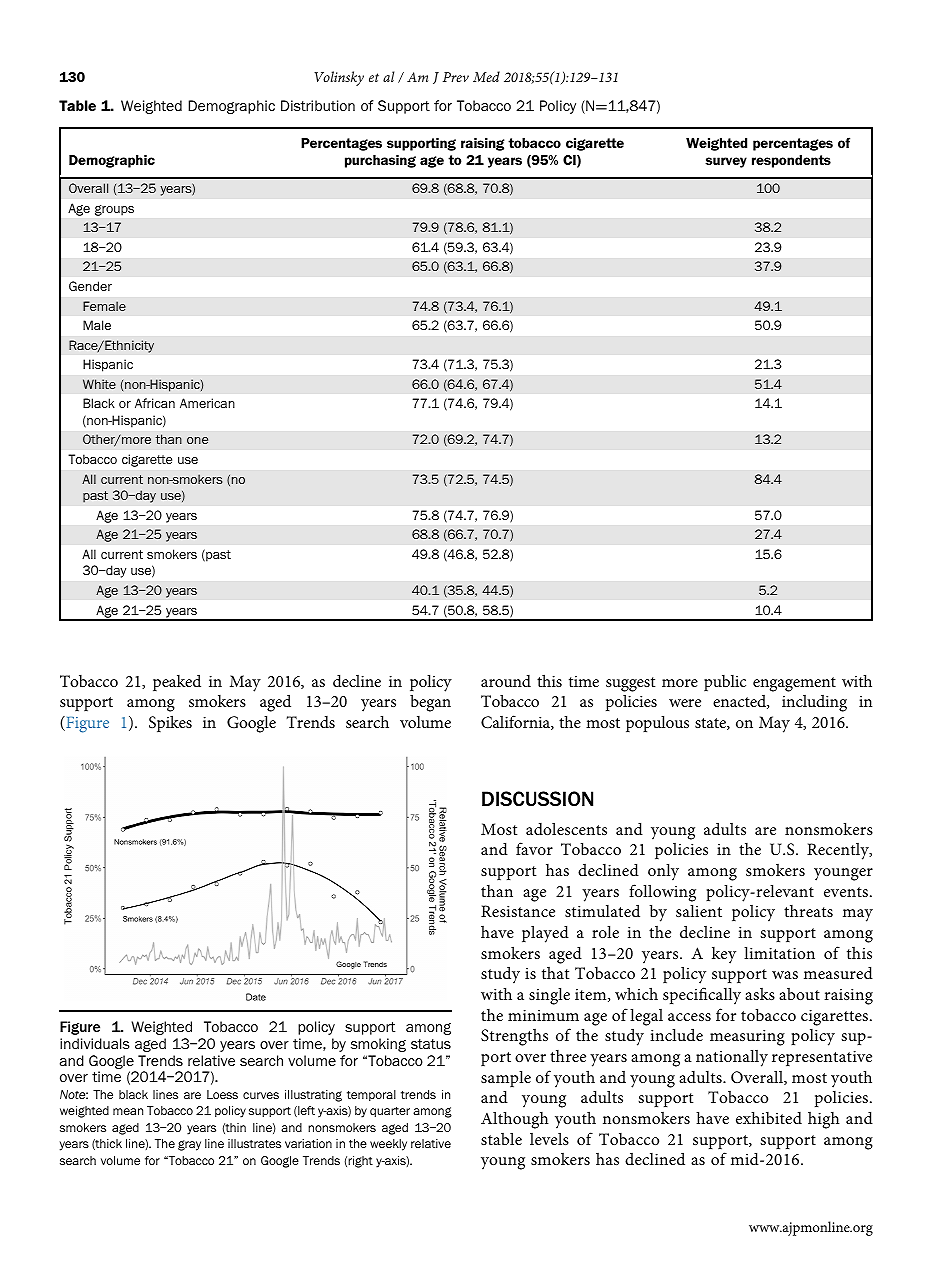  Describe the element at coordinates (456, 77) in the document. I see `Prev` at that location.
